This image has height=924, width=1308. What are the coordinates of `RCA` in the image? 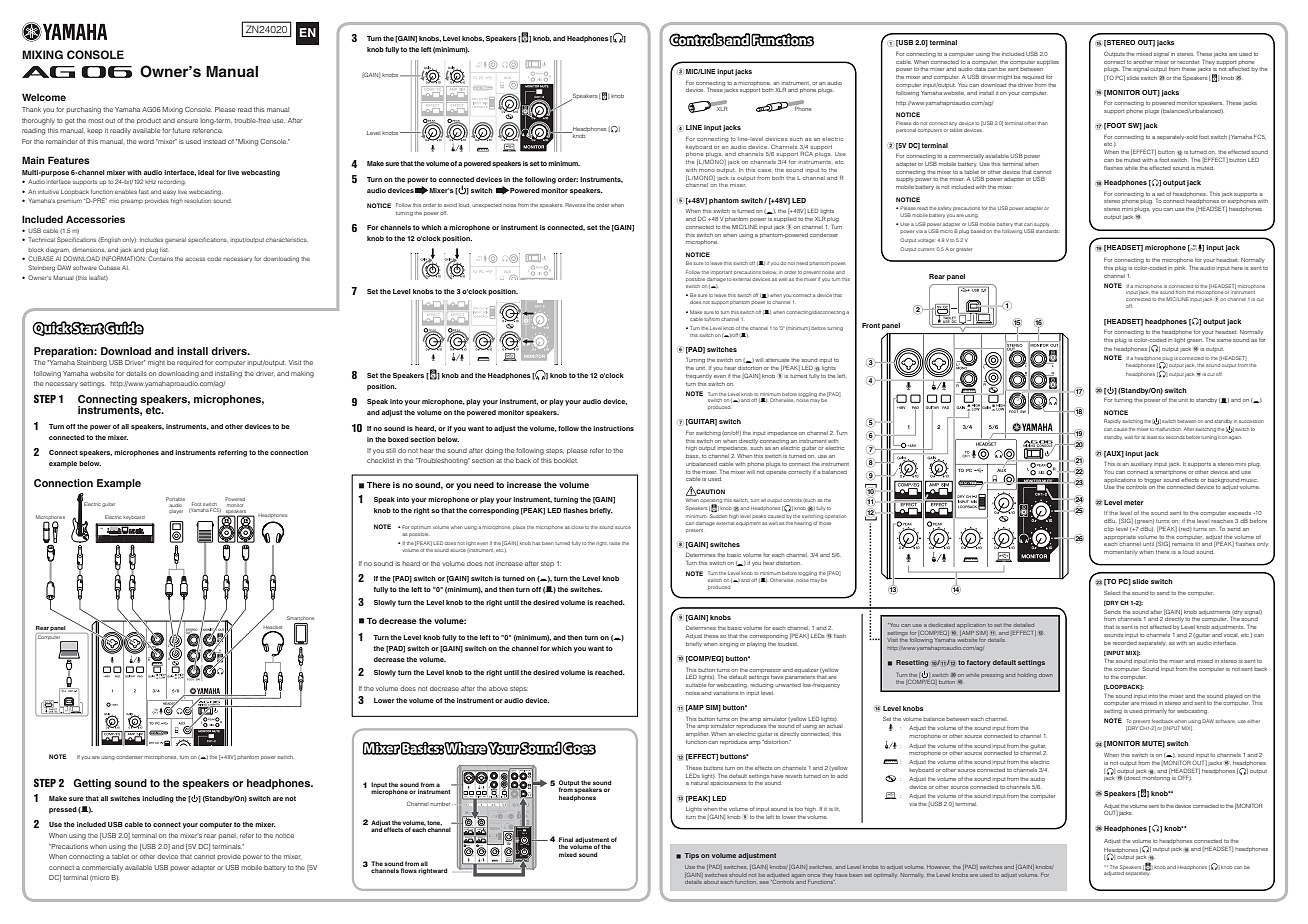 It's located at (806, 153).
